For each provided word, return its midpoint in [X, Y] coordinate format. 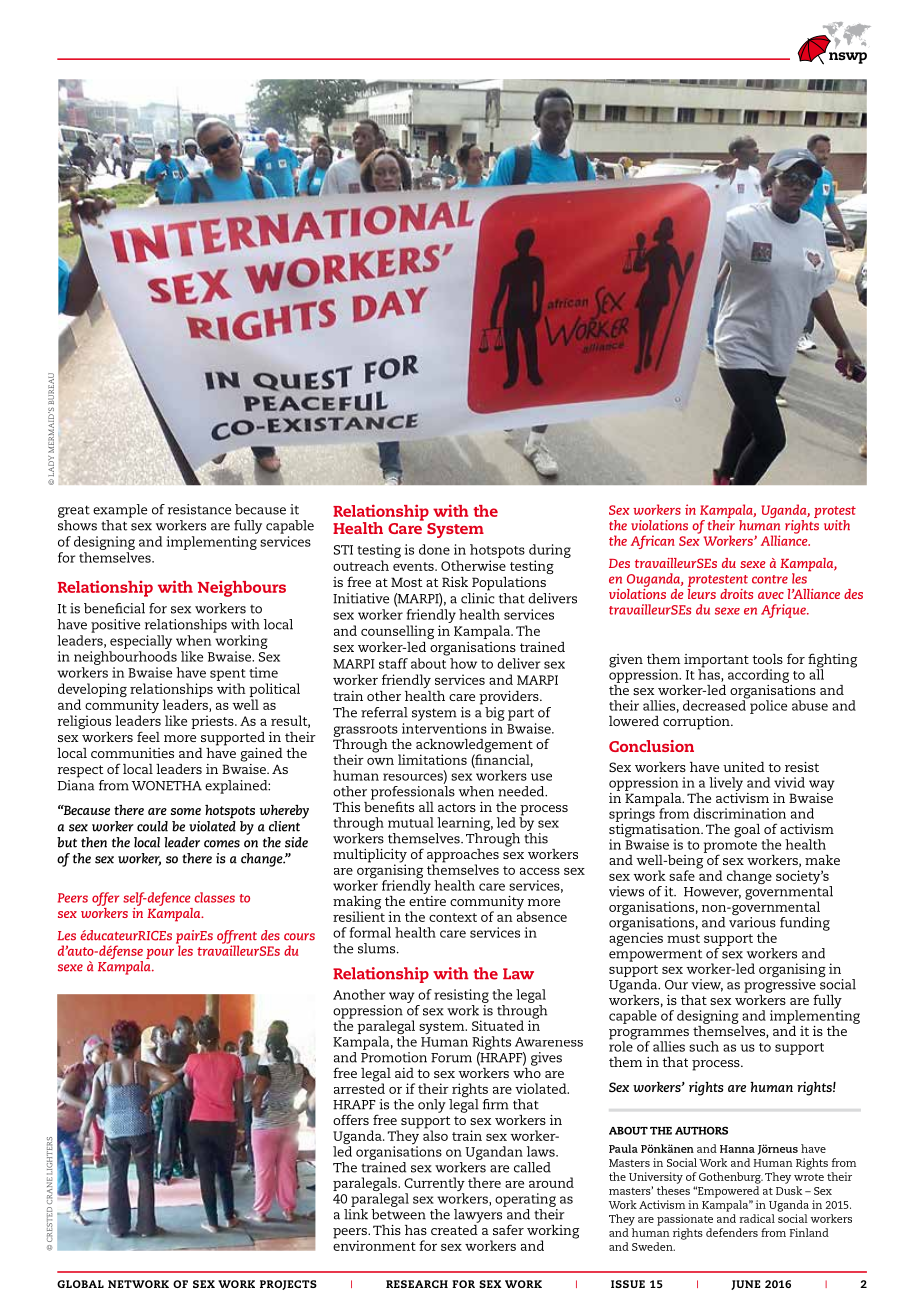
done [434, 549]
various [752, 921]
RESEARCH [417, 1284]
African [653, 542]
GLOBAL [80, 1284]
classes [214, 897]
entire [427, 899]
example [120, 511]
